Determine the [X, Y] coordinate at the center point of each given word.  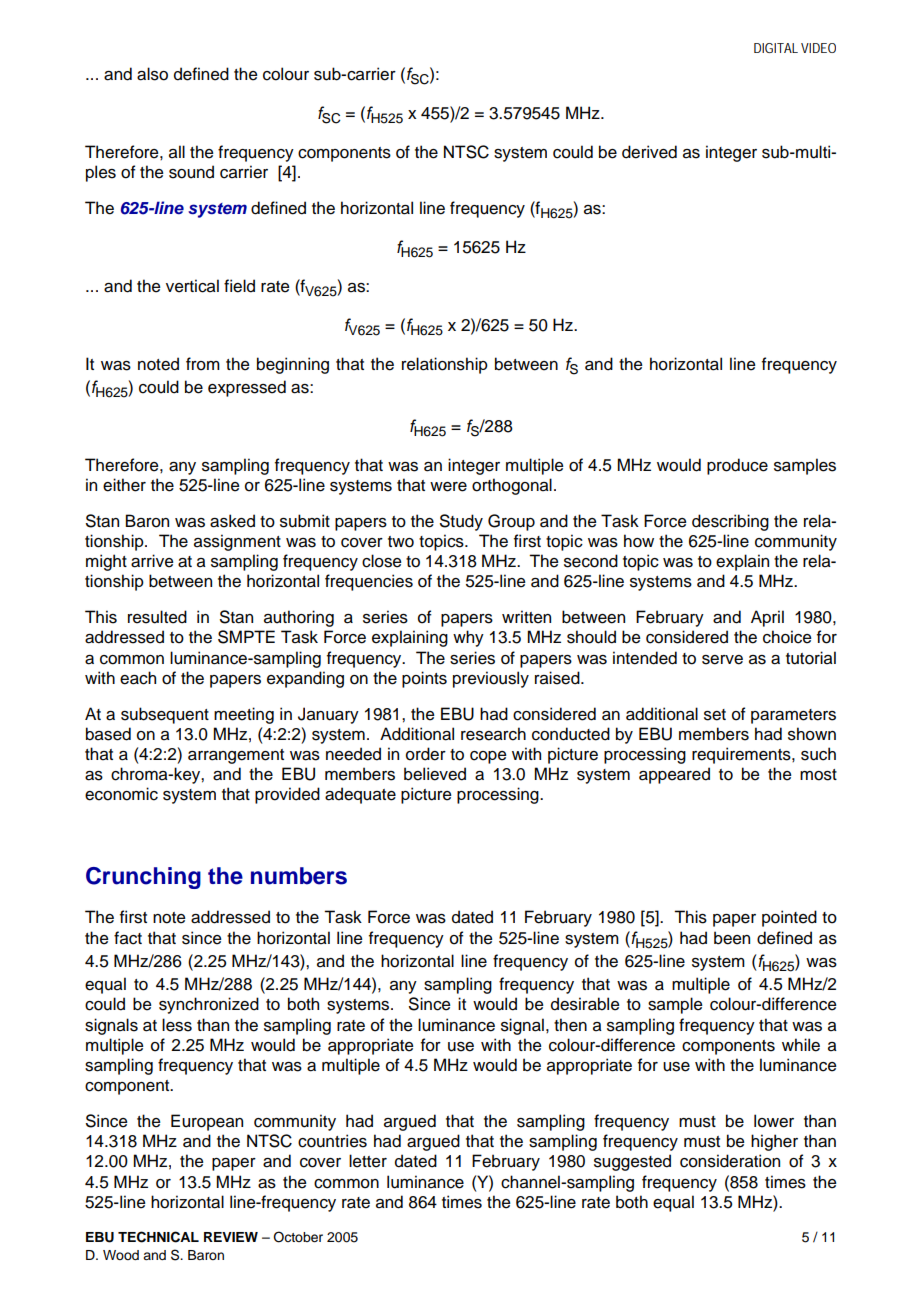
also [152, 74]
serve [722, 660]
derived [649, 152]
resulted [157, 617]
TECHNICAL [158, 1237]
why [468, 638]
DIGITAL [776, 48]
